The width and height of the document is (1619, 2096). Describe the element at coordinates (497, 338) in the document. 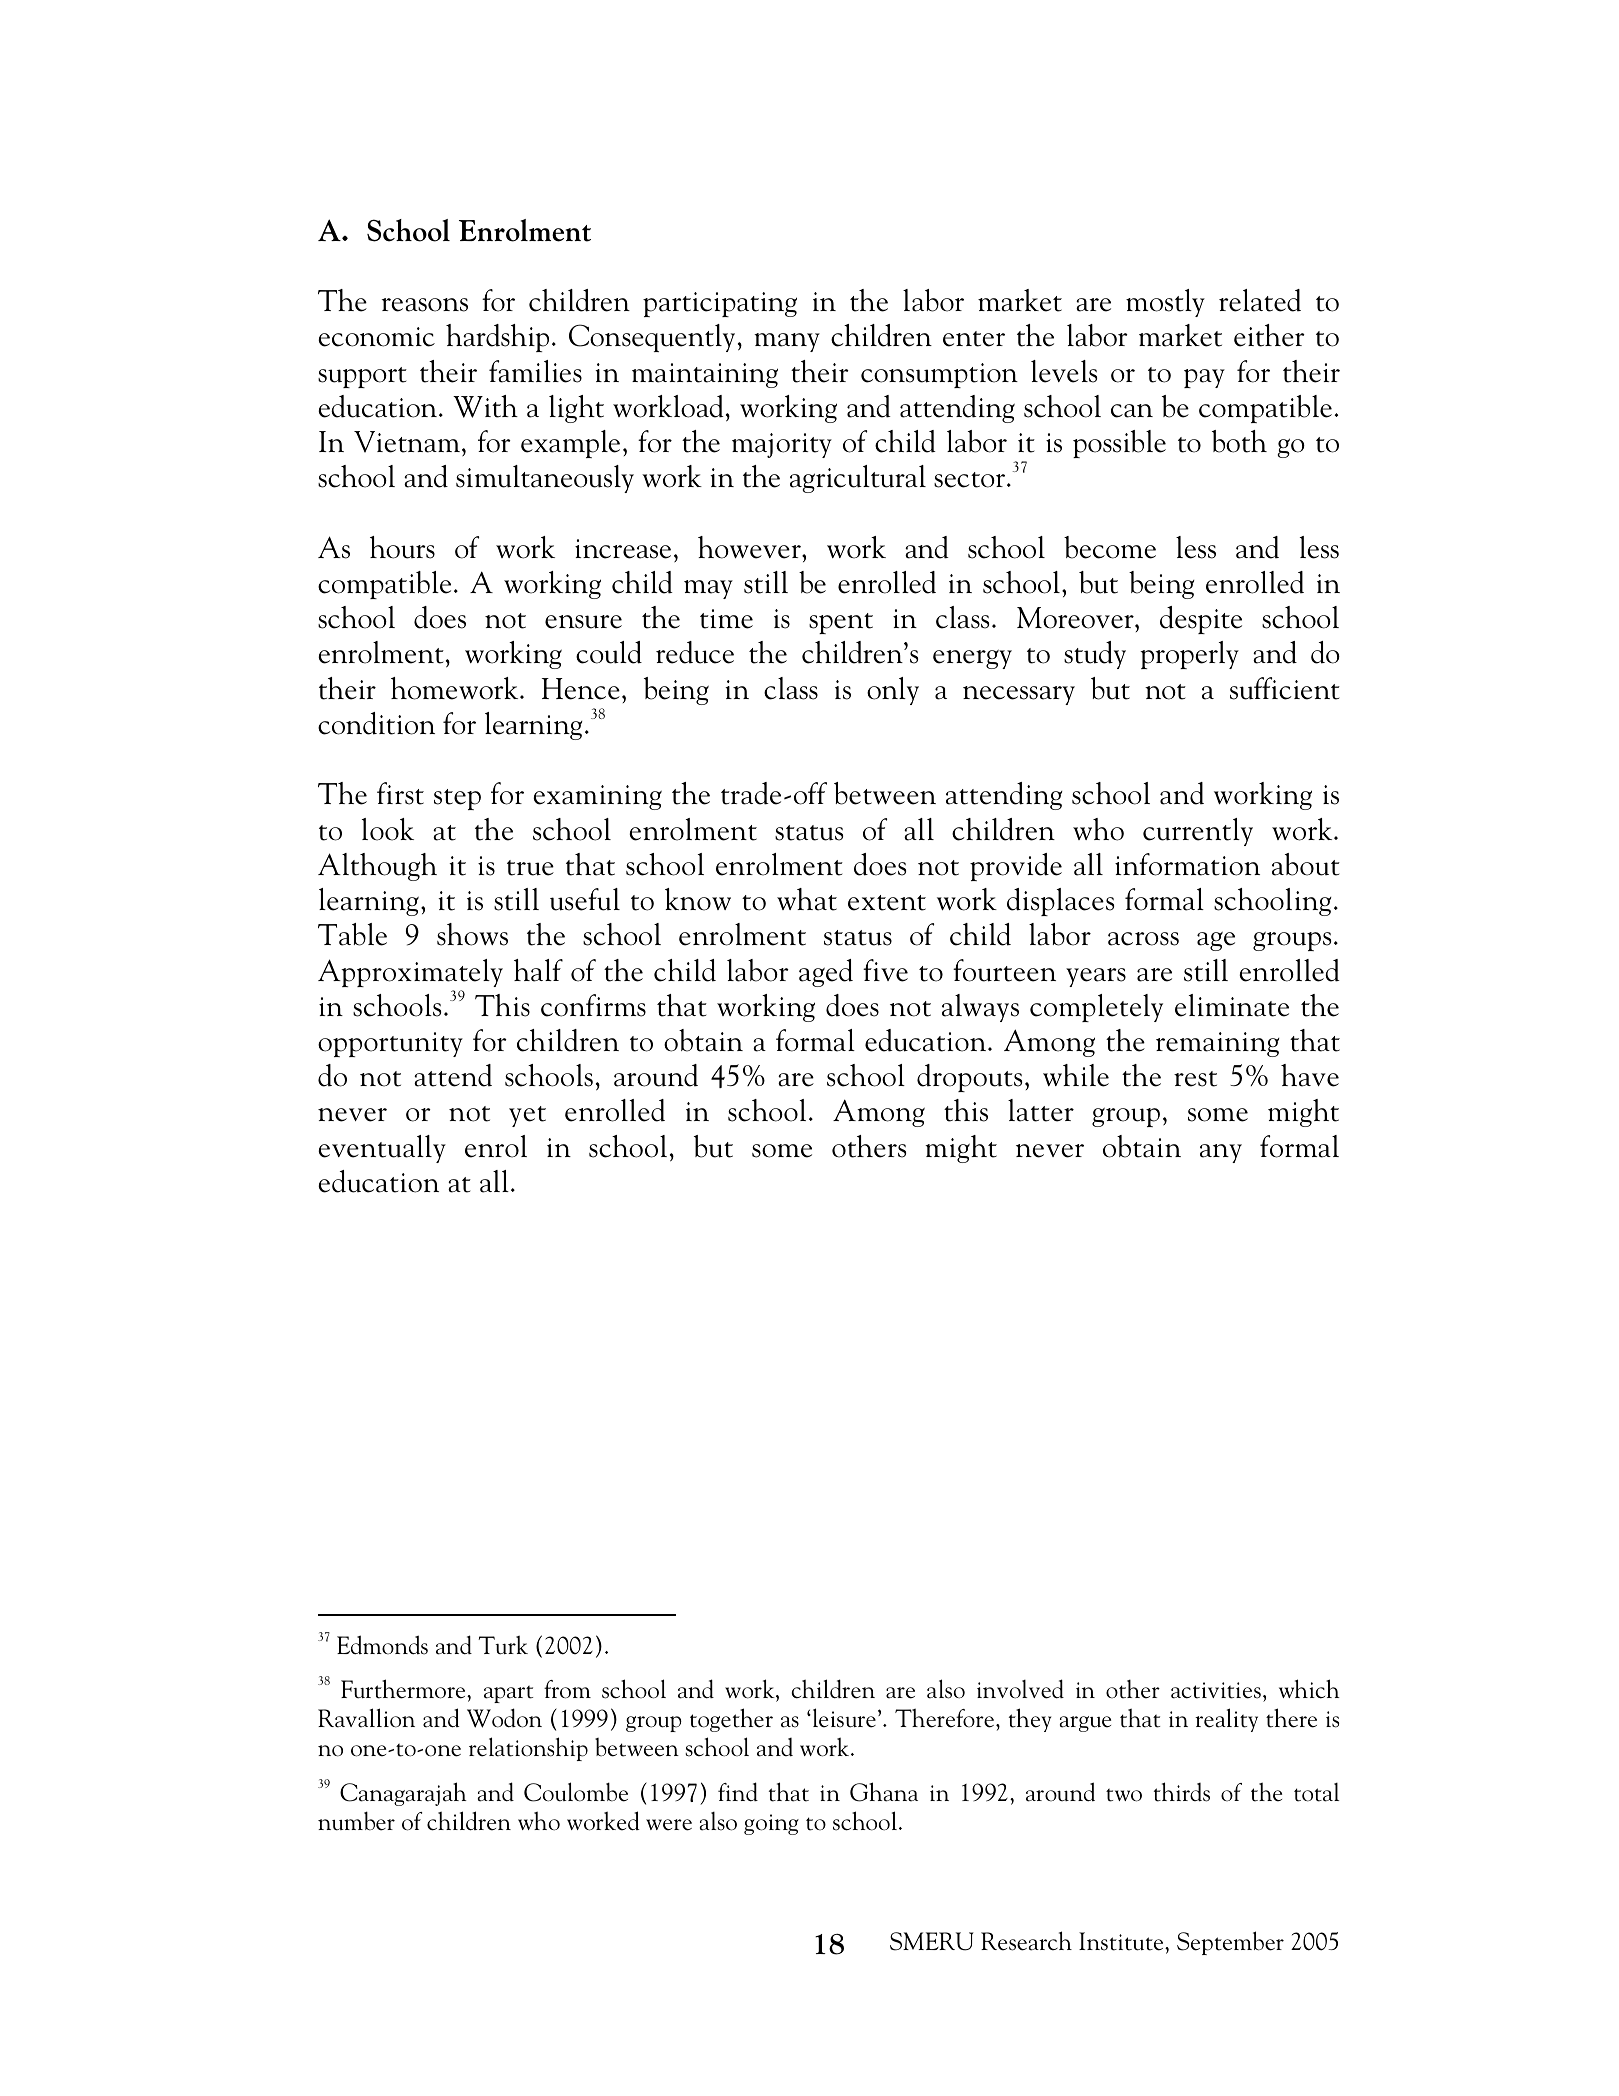

I see `hardship` at that location.
